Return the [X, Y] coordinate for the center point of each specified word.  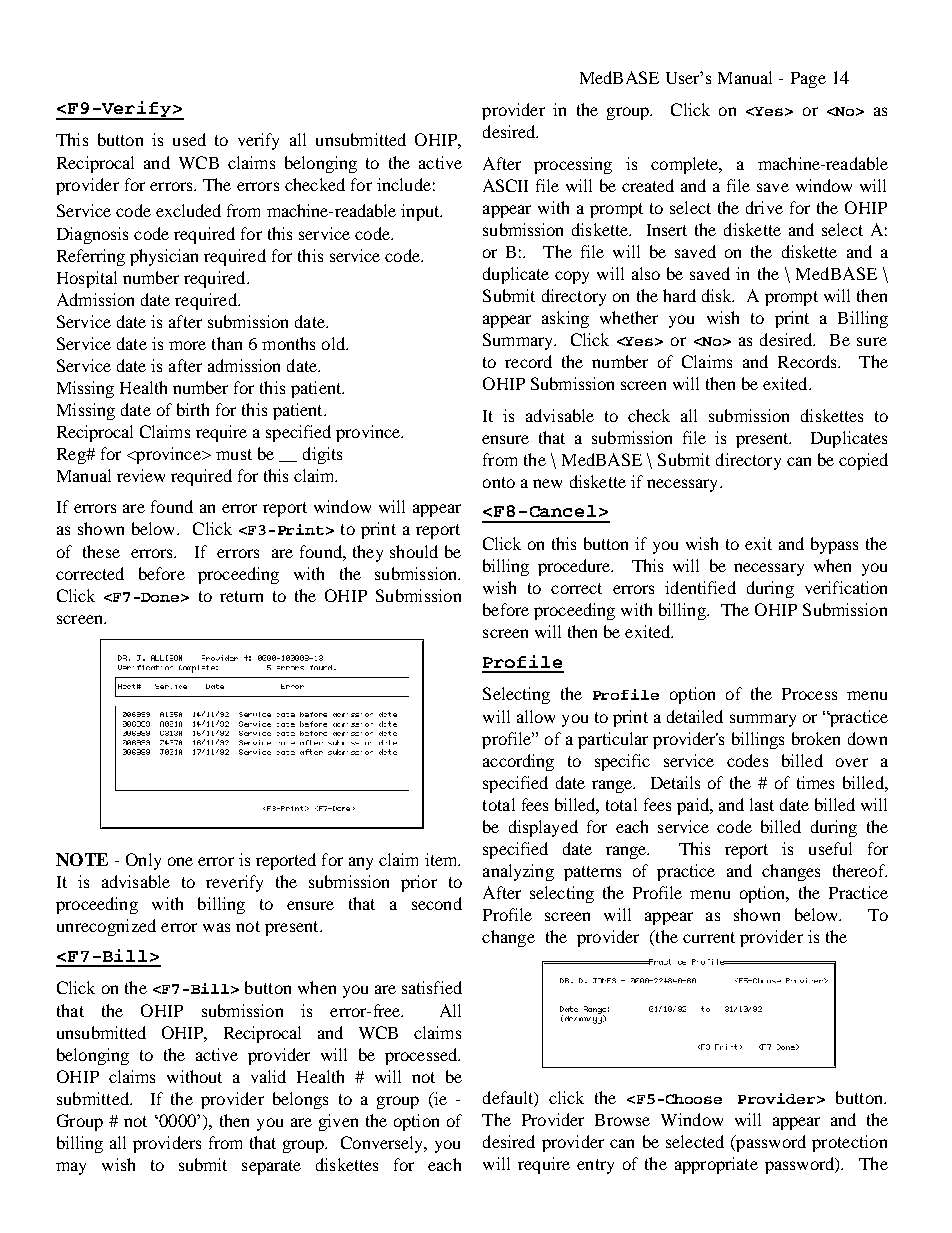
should [414, 551]
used [189, 139]
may [71, 1168]
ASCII [505, 185]
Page [808, 80]
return [241, 596]
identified [700, 587]
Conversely [383, 1144]
